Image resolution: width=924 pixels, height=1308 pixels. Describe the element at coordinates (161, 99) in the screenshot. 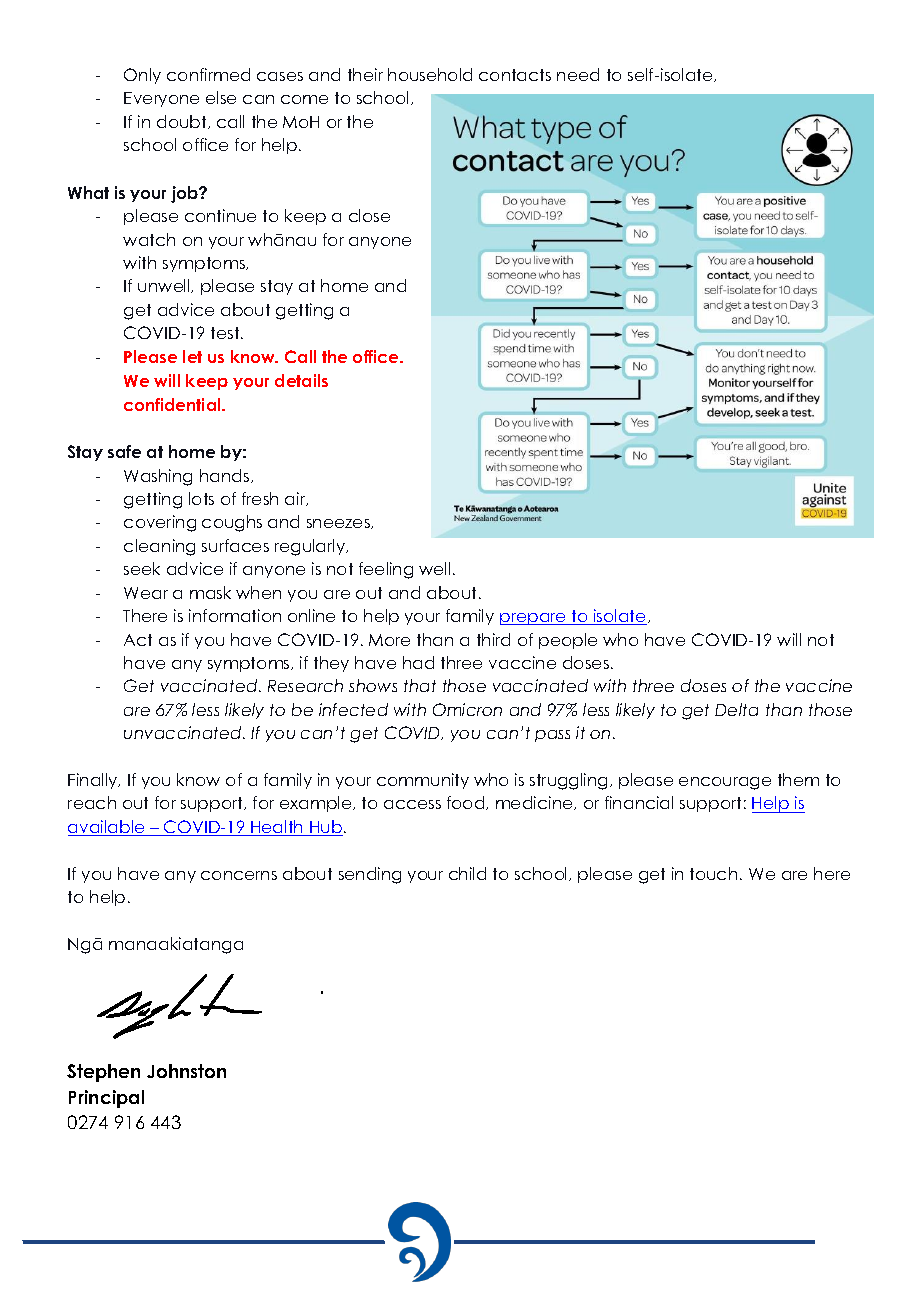

I see `Everyone` at that location.
